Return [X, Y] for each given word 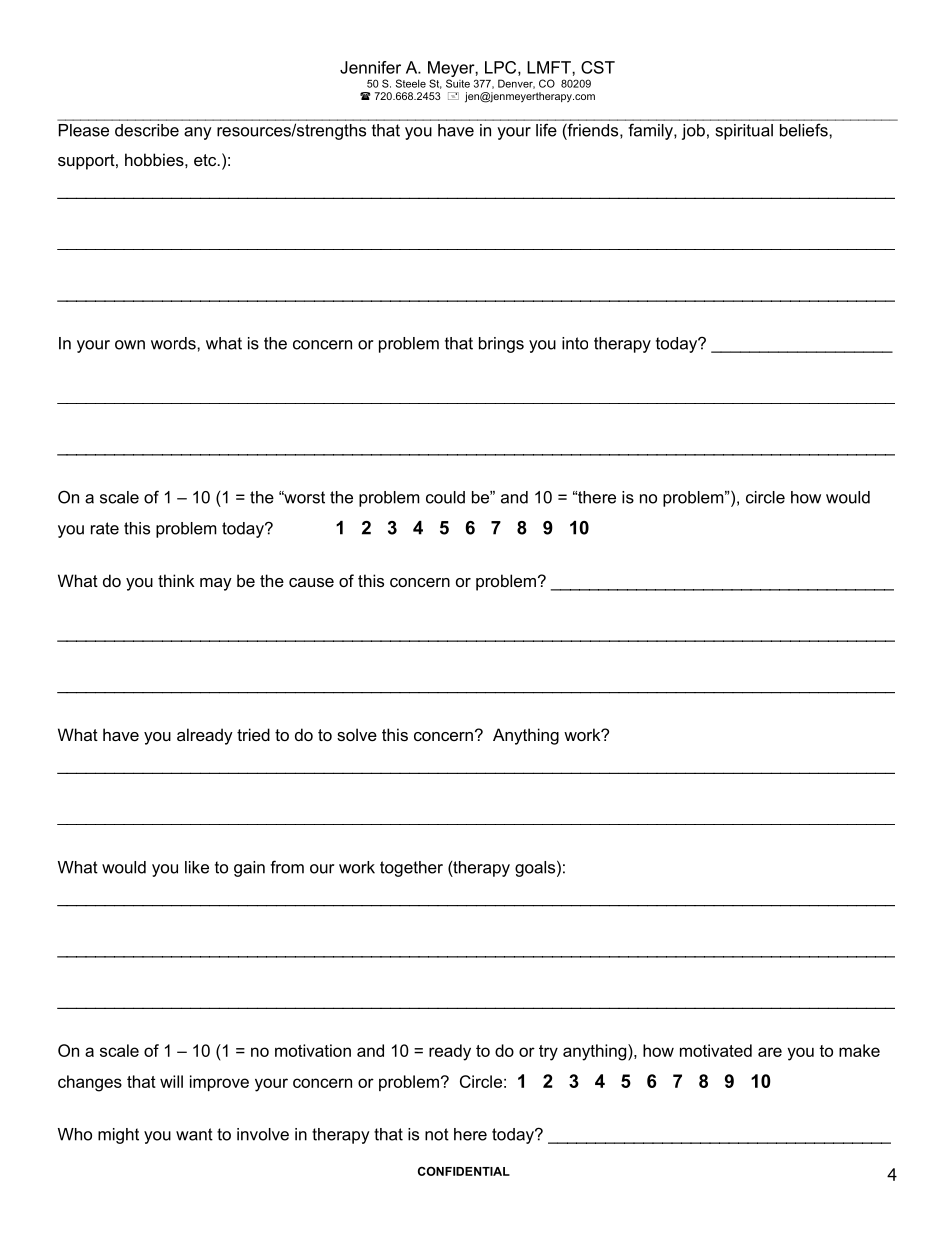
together [411, 869]
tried [253, 734]
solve [357, 734]
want [194, 1134]
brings [501, 345]
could [445, 497]
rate [105, 528]
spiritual [744, 132]
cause [311, 582]
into [575, 343]
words [174, 343]
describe [147, 130]
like [197, 867]
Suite [458, 83]
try [548, 1053]
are [770, 1052]
